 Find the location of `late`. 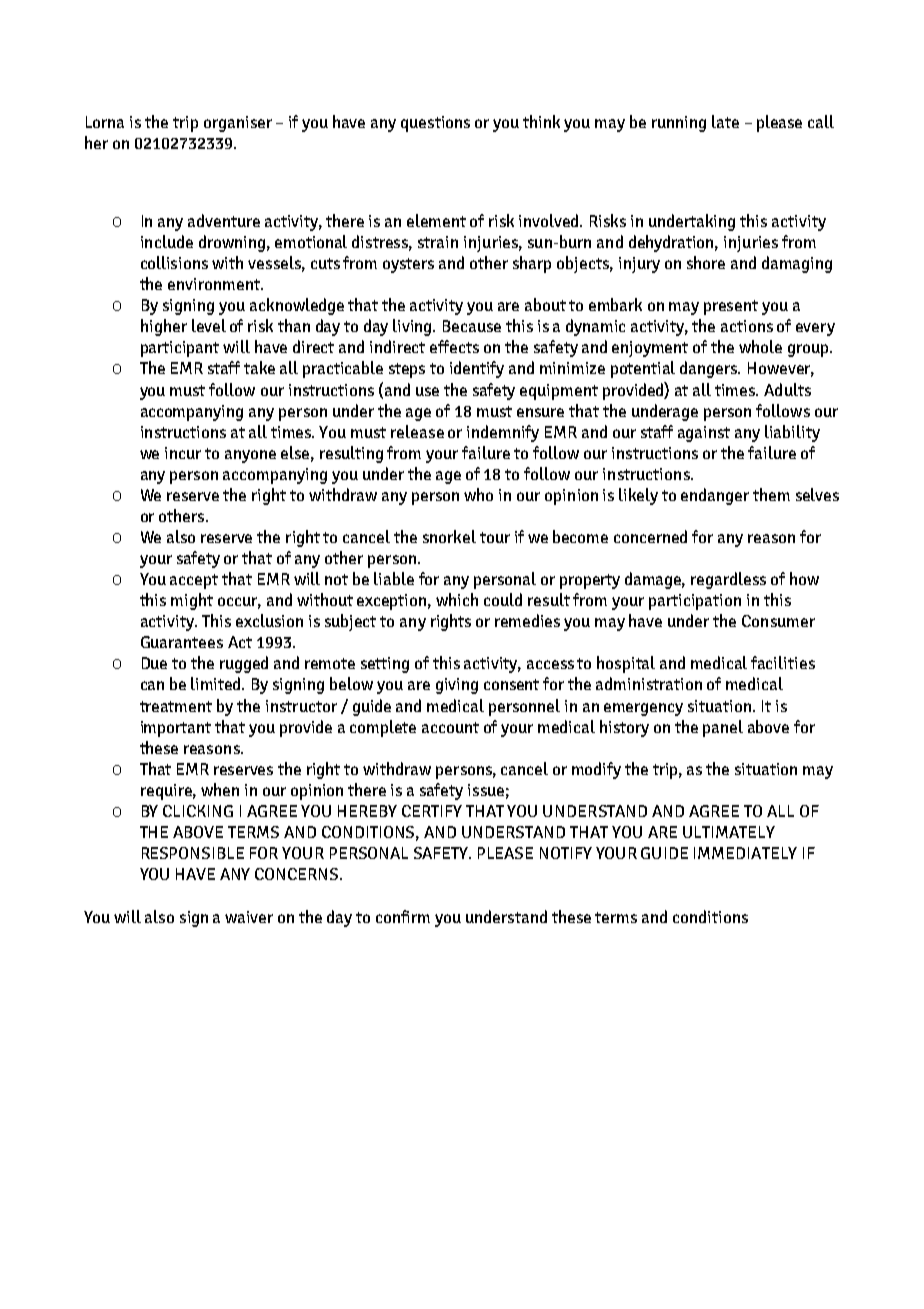

late is located at coordinates (725, 121).
